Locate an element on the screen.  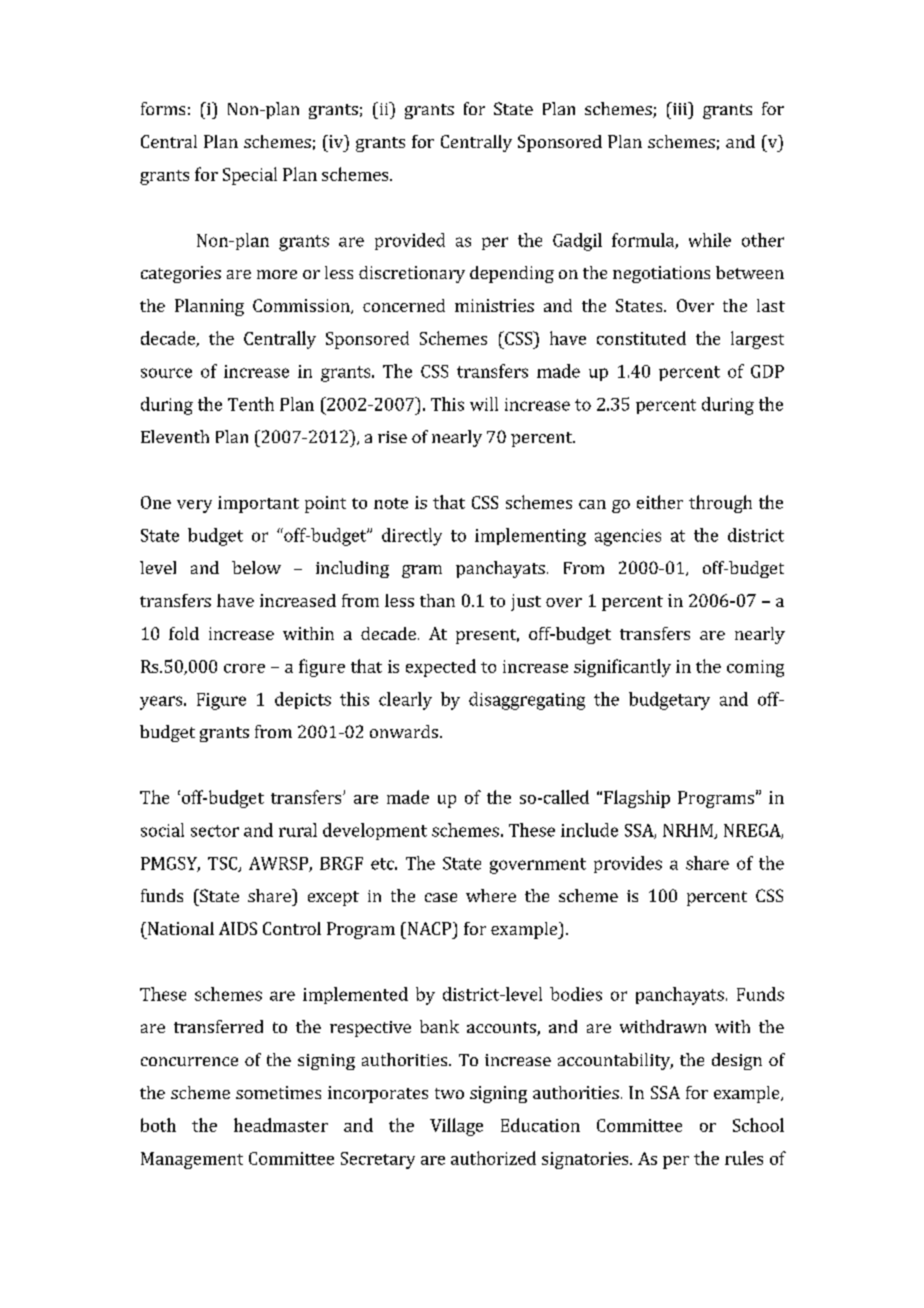
Flagship is located at coordinates (637, 799).
